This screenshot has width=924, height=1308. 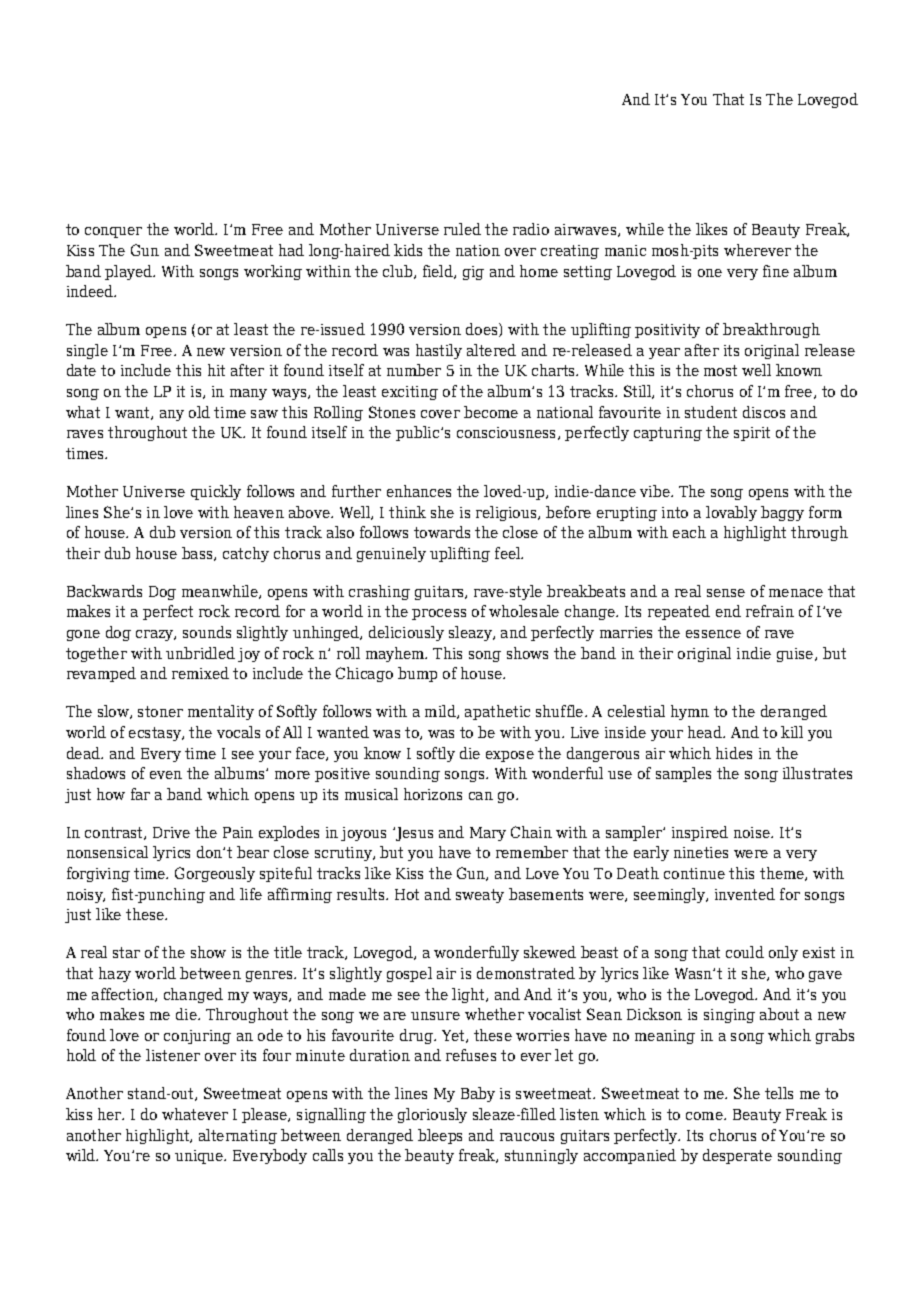 What do you see at coordinates (200, 1157) in the screenshot?
I see `unique` at bounding box center [200, 1157].
